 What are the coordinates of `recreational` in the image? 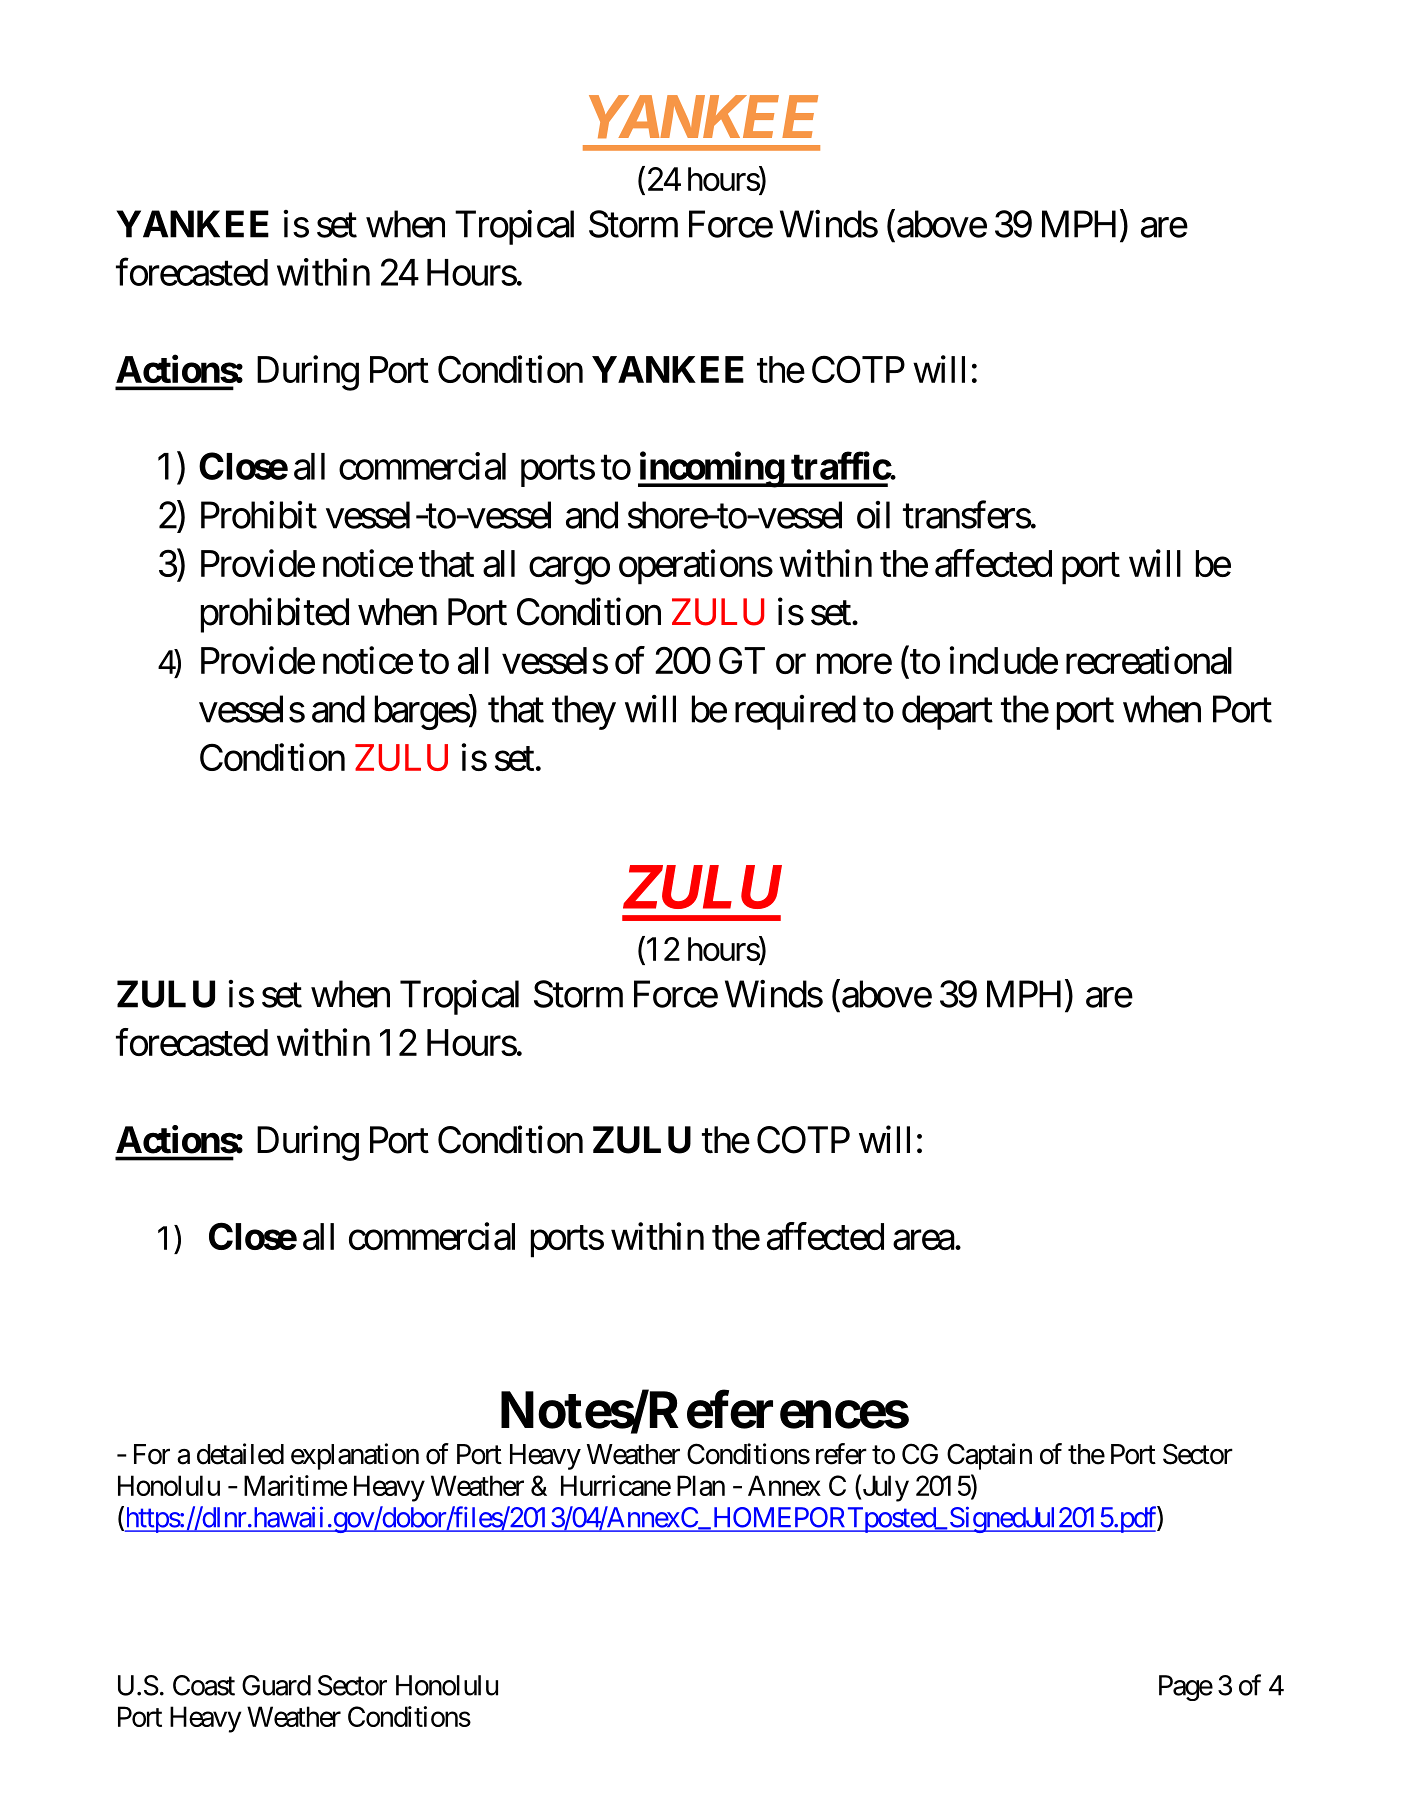 It's located at (1149, 660).
